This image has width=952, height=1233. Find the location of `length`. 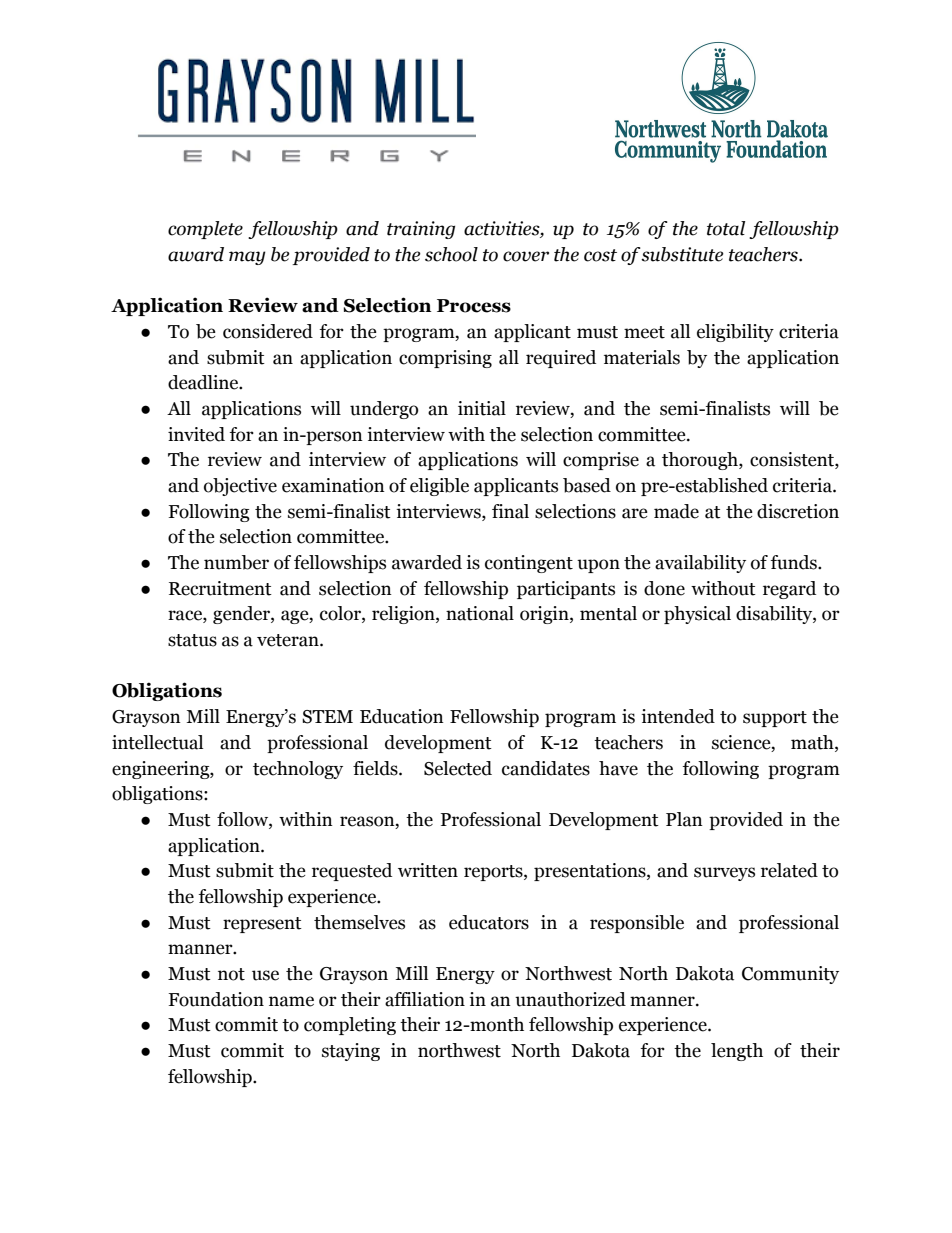

length is located at coordinates (737, 1052).
